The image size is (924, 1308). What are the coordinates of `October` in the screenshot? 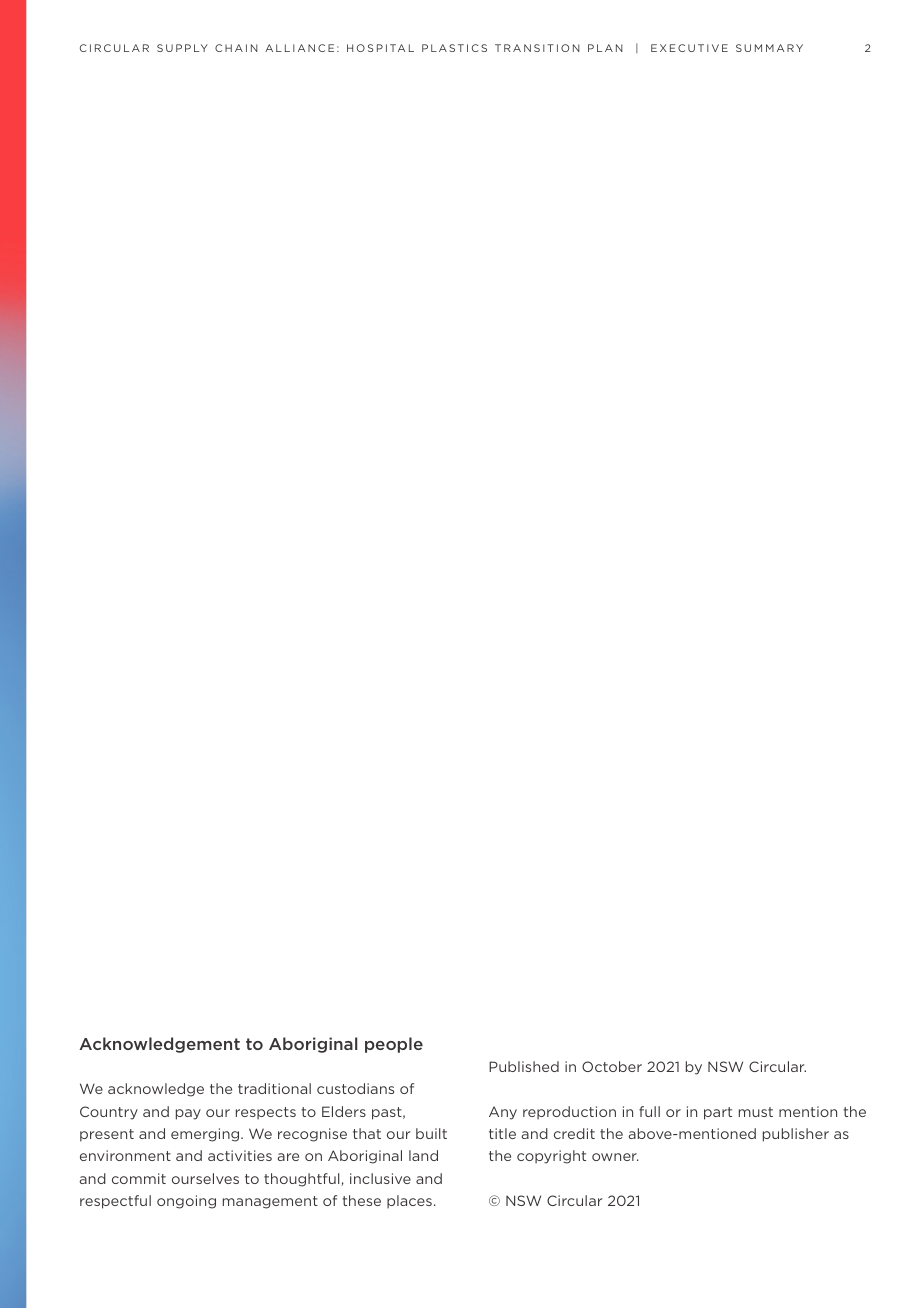 It's located at (612, 1066).
